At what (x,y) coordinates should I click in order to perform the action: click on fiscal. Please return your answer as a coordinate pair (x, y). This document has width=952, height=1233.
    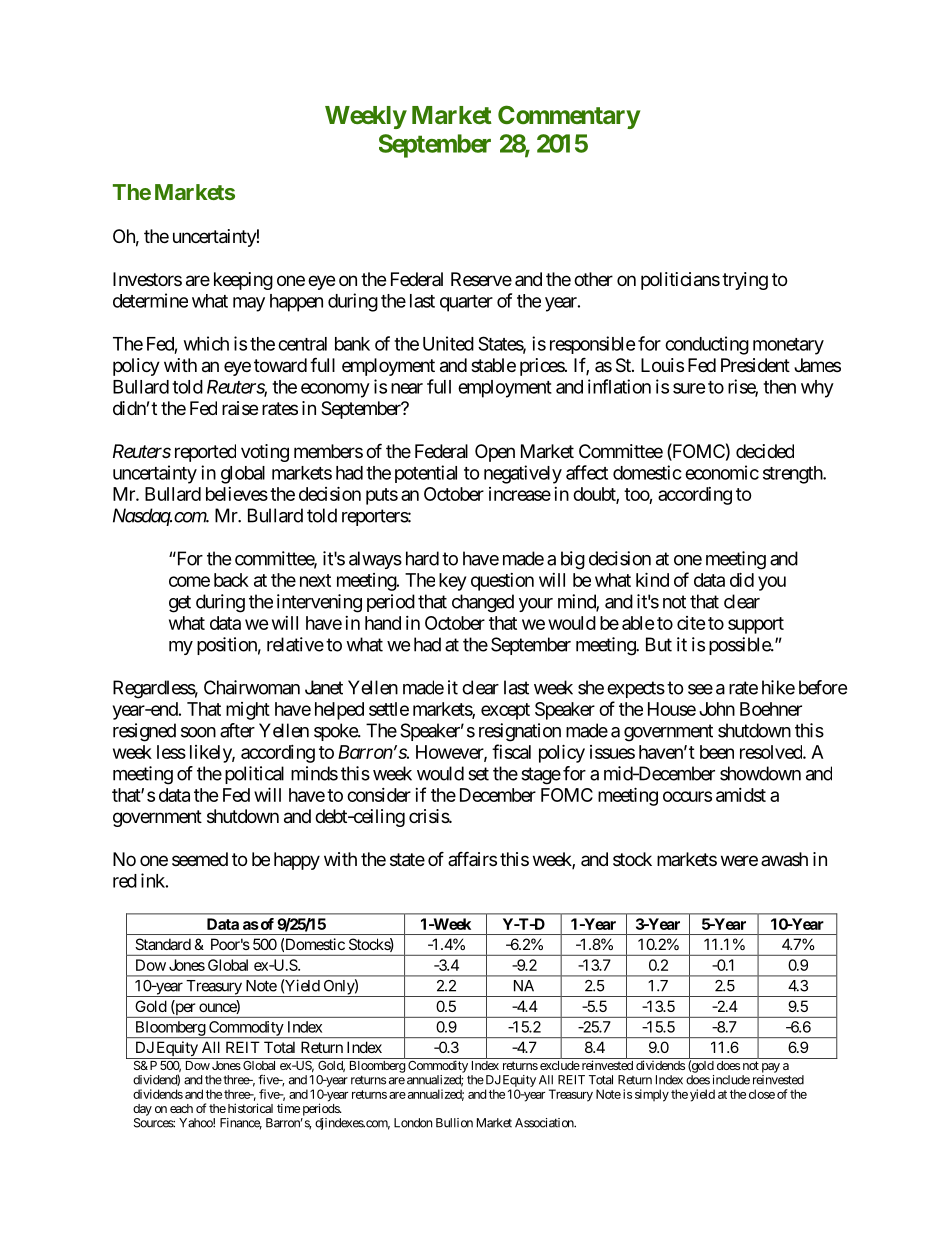
    Looking at the image, I should click on (511, 751).
